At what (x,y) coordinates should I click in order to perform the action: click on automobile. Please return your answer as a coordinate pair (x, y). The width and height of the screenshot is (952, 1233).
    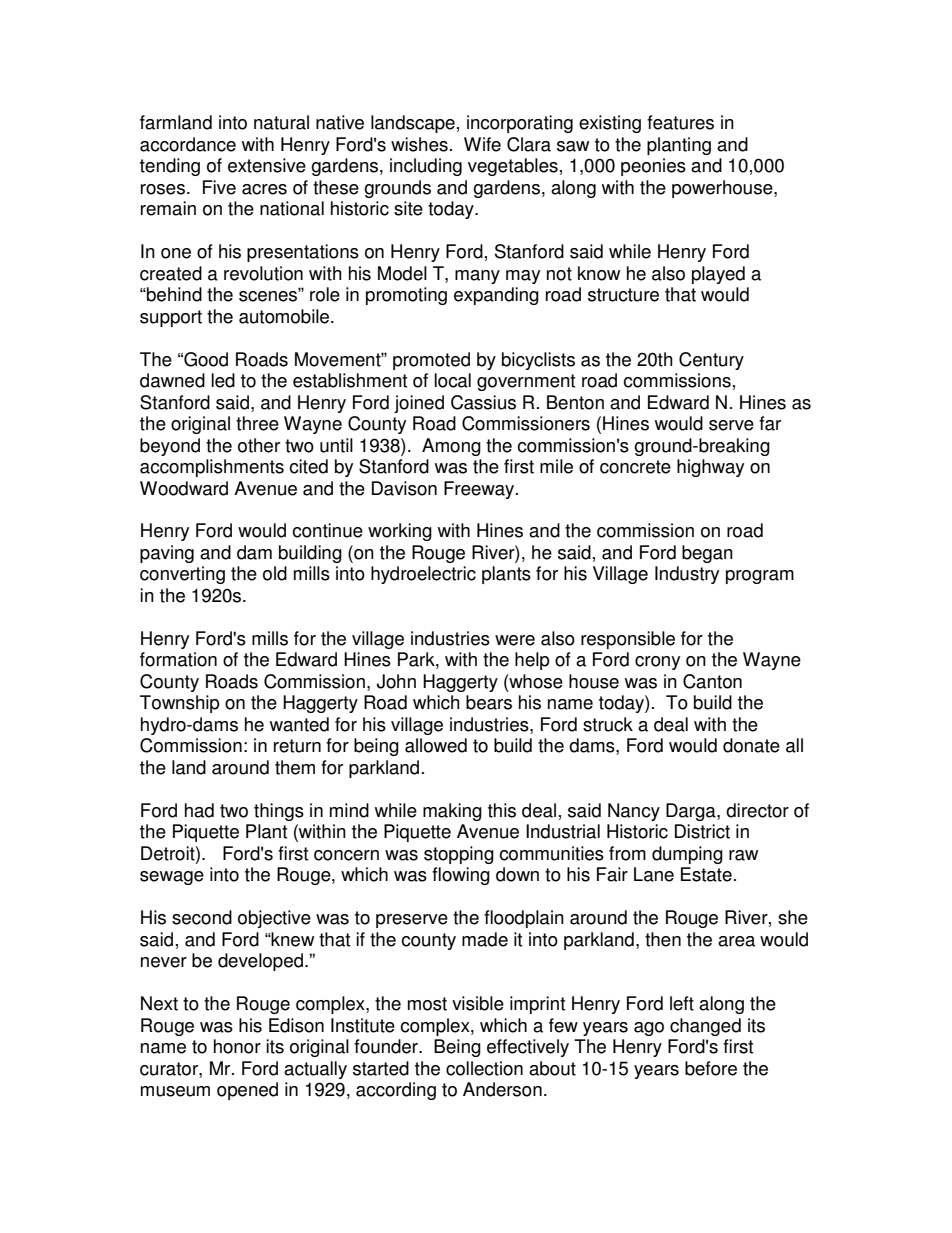
    Looking at the image, I should click on (285, 316).
